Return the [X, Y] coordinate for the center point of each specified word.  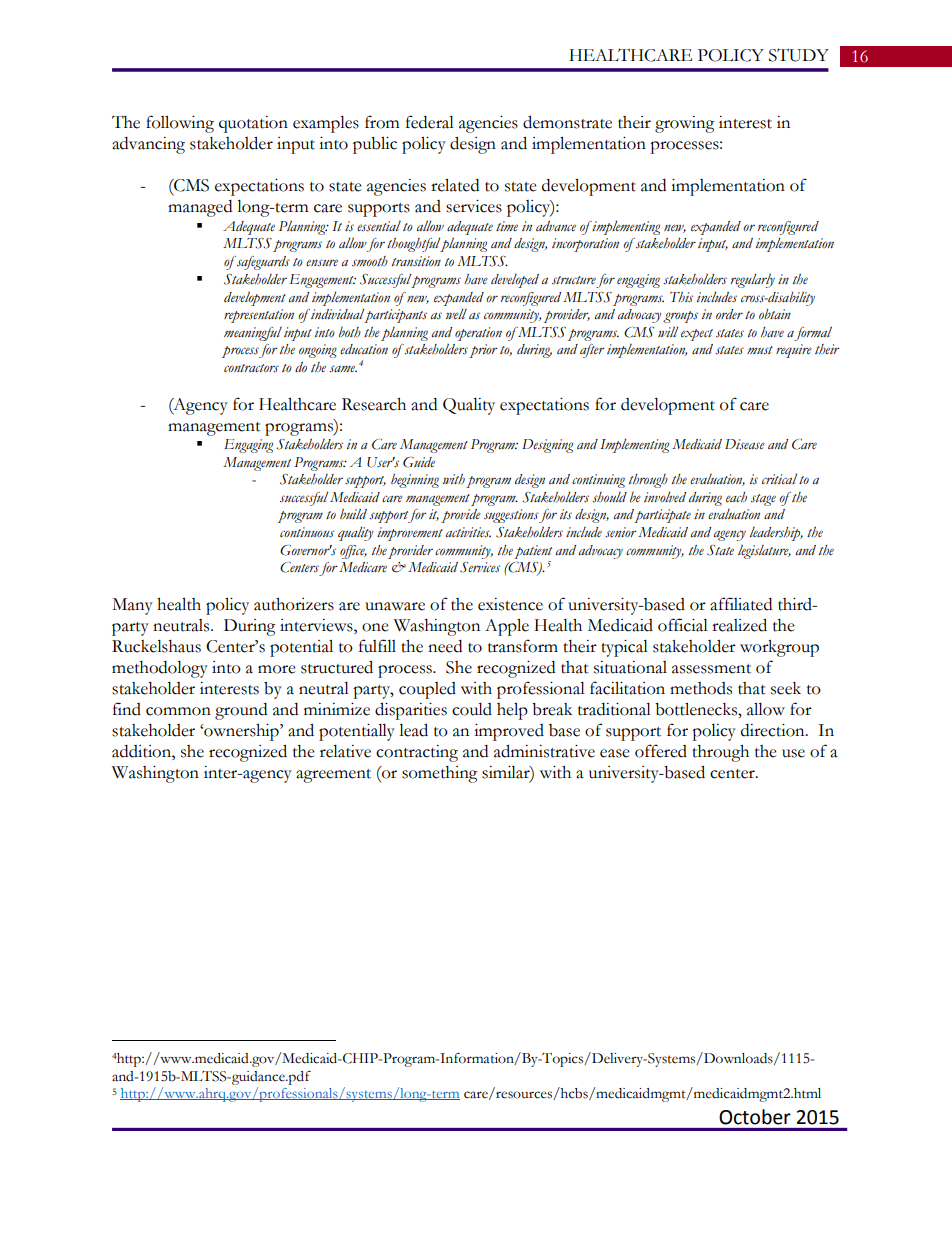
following [180, 124]
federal [430, 122]
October [755, 1117]
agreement [333, 776]
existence [510, 604]
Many [132, 606]
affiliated [741, 604]
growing [685, 124]
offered [661, 751]
